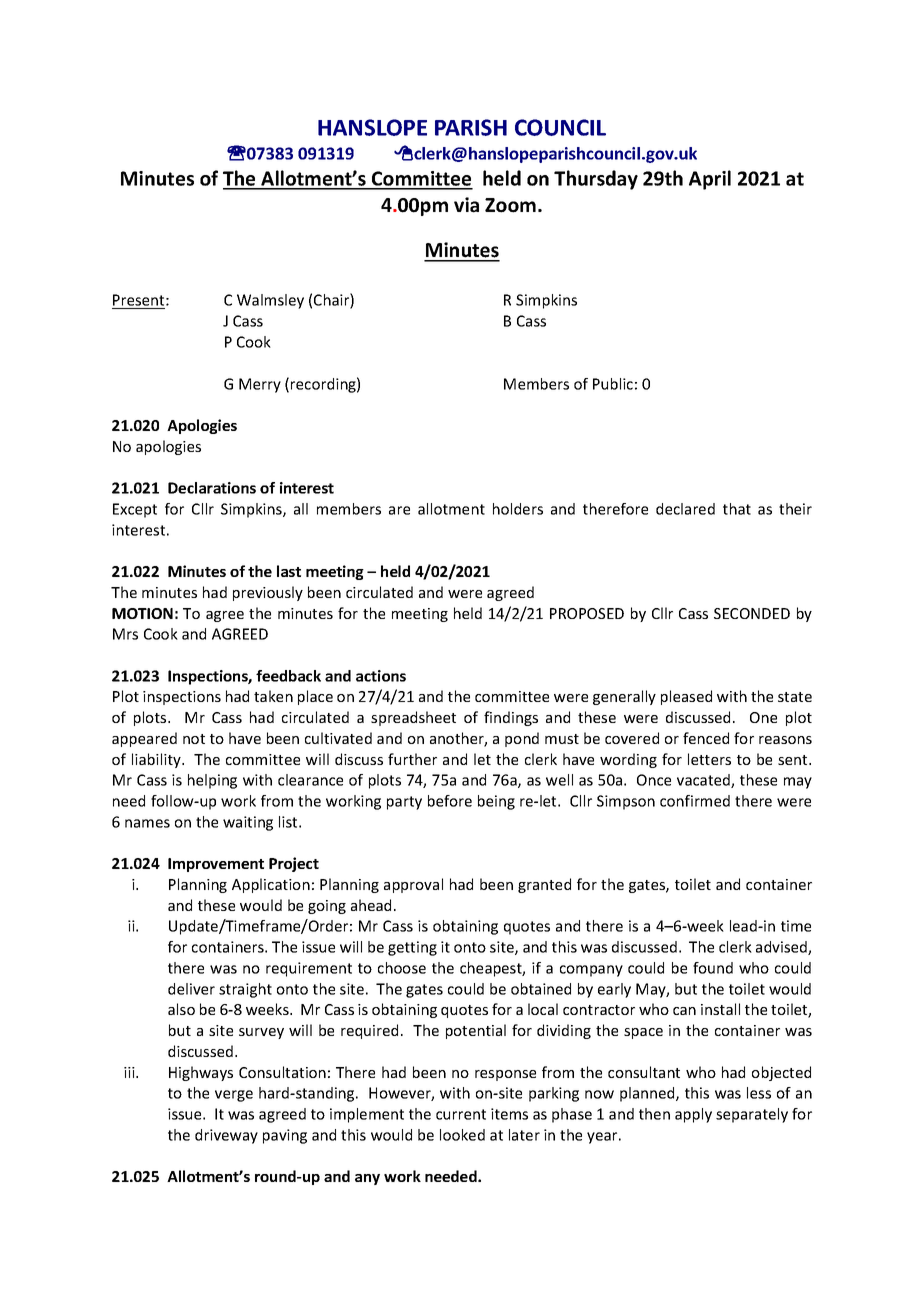  Describe the element at coordinates (381, 676) in the screenshot. I see `actions` at that location.
